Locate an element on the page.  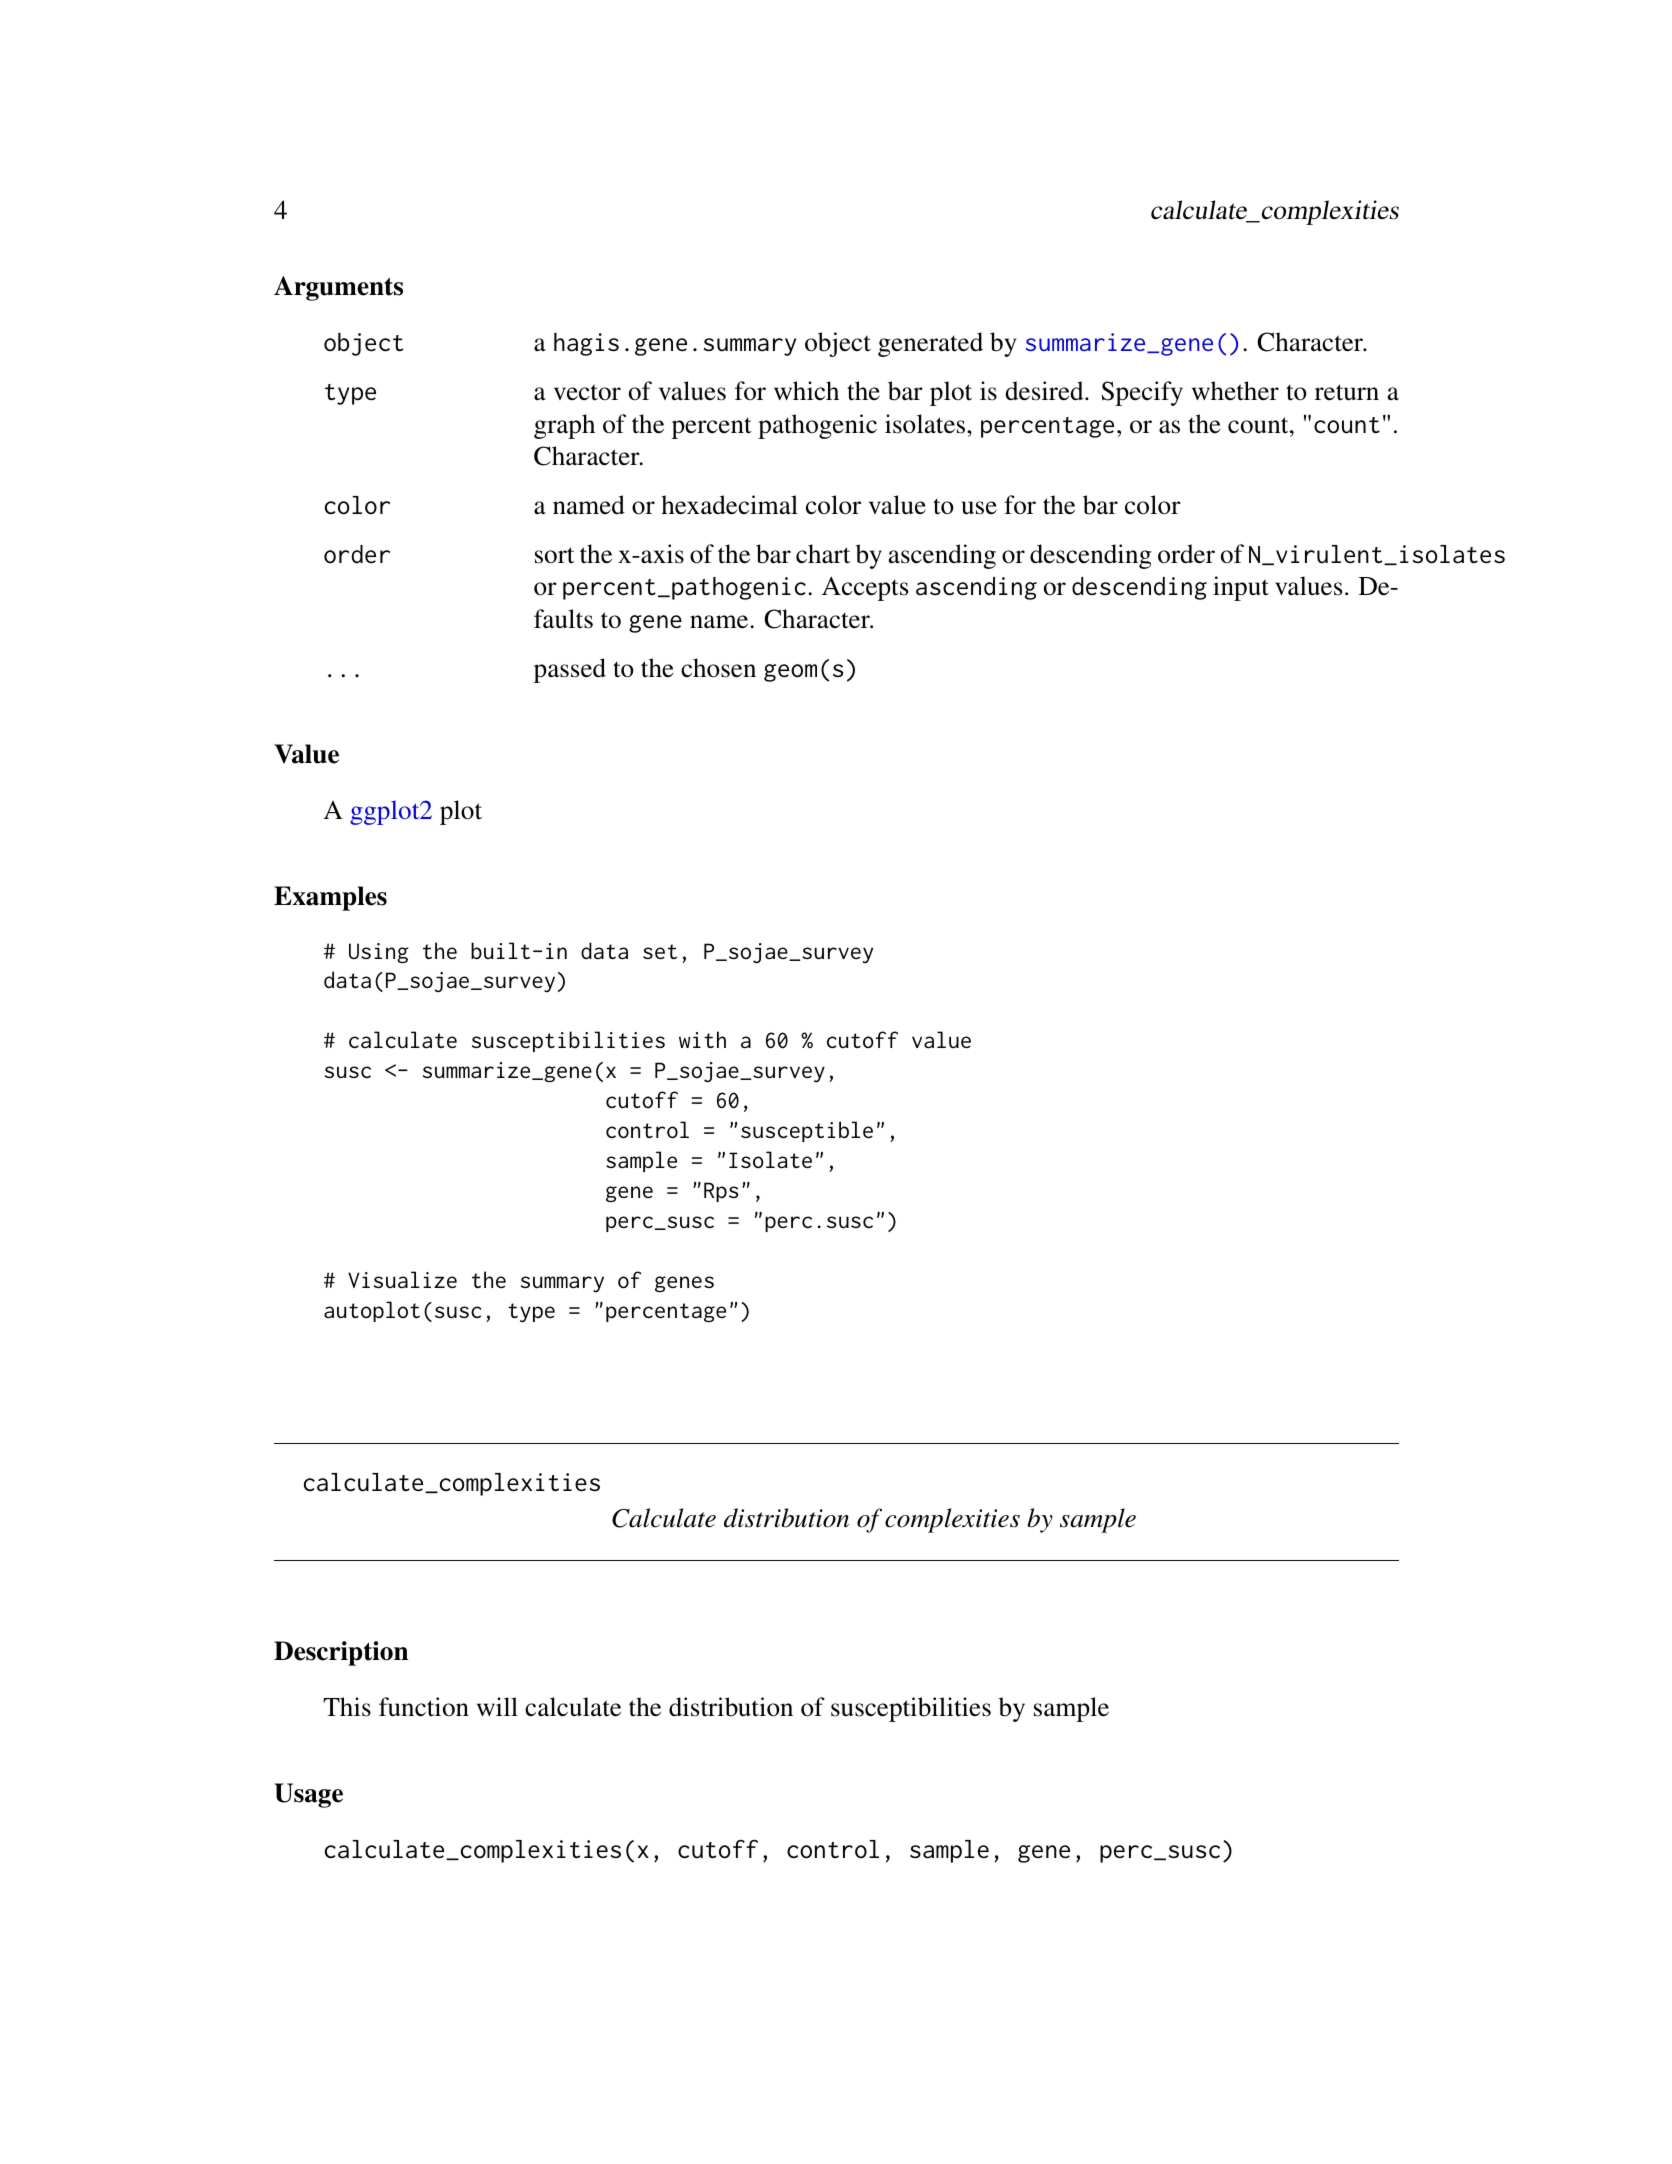
Rps is located at coordinates (721, 1192).
